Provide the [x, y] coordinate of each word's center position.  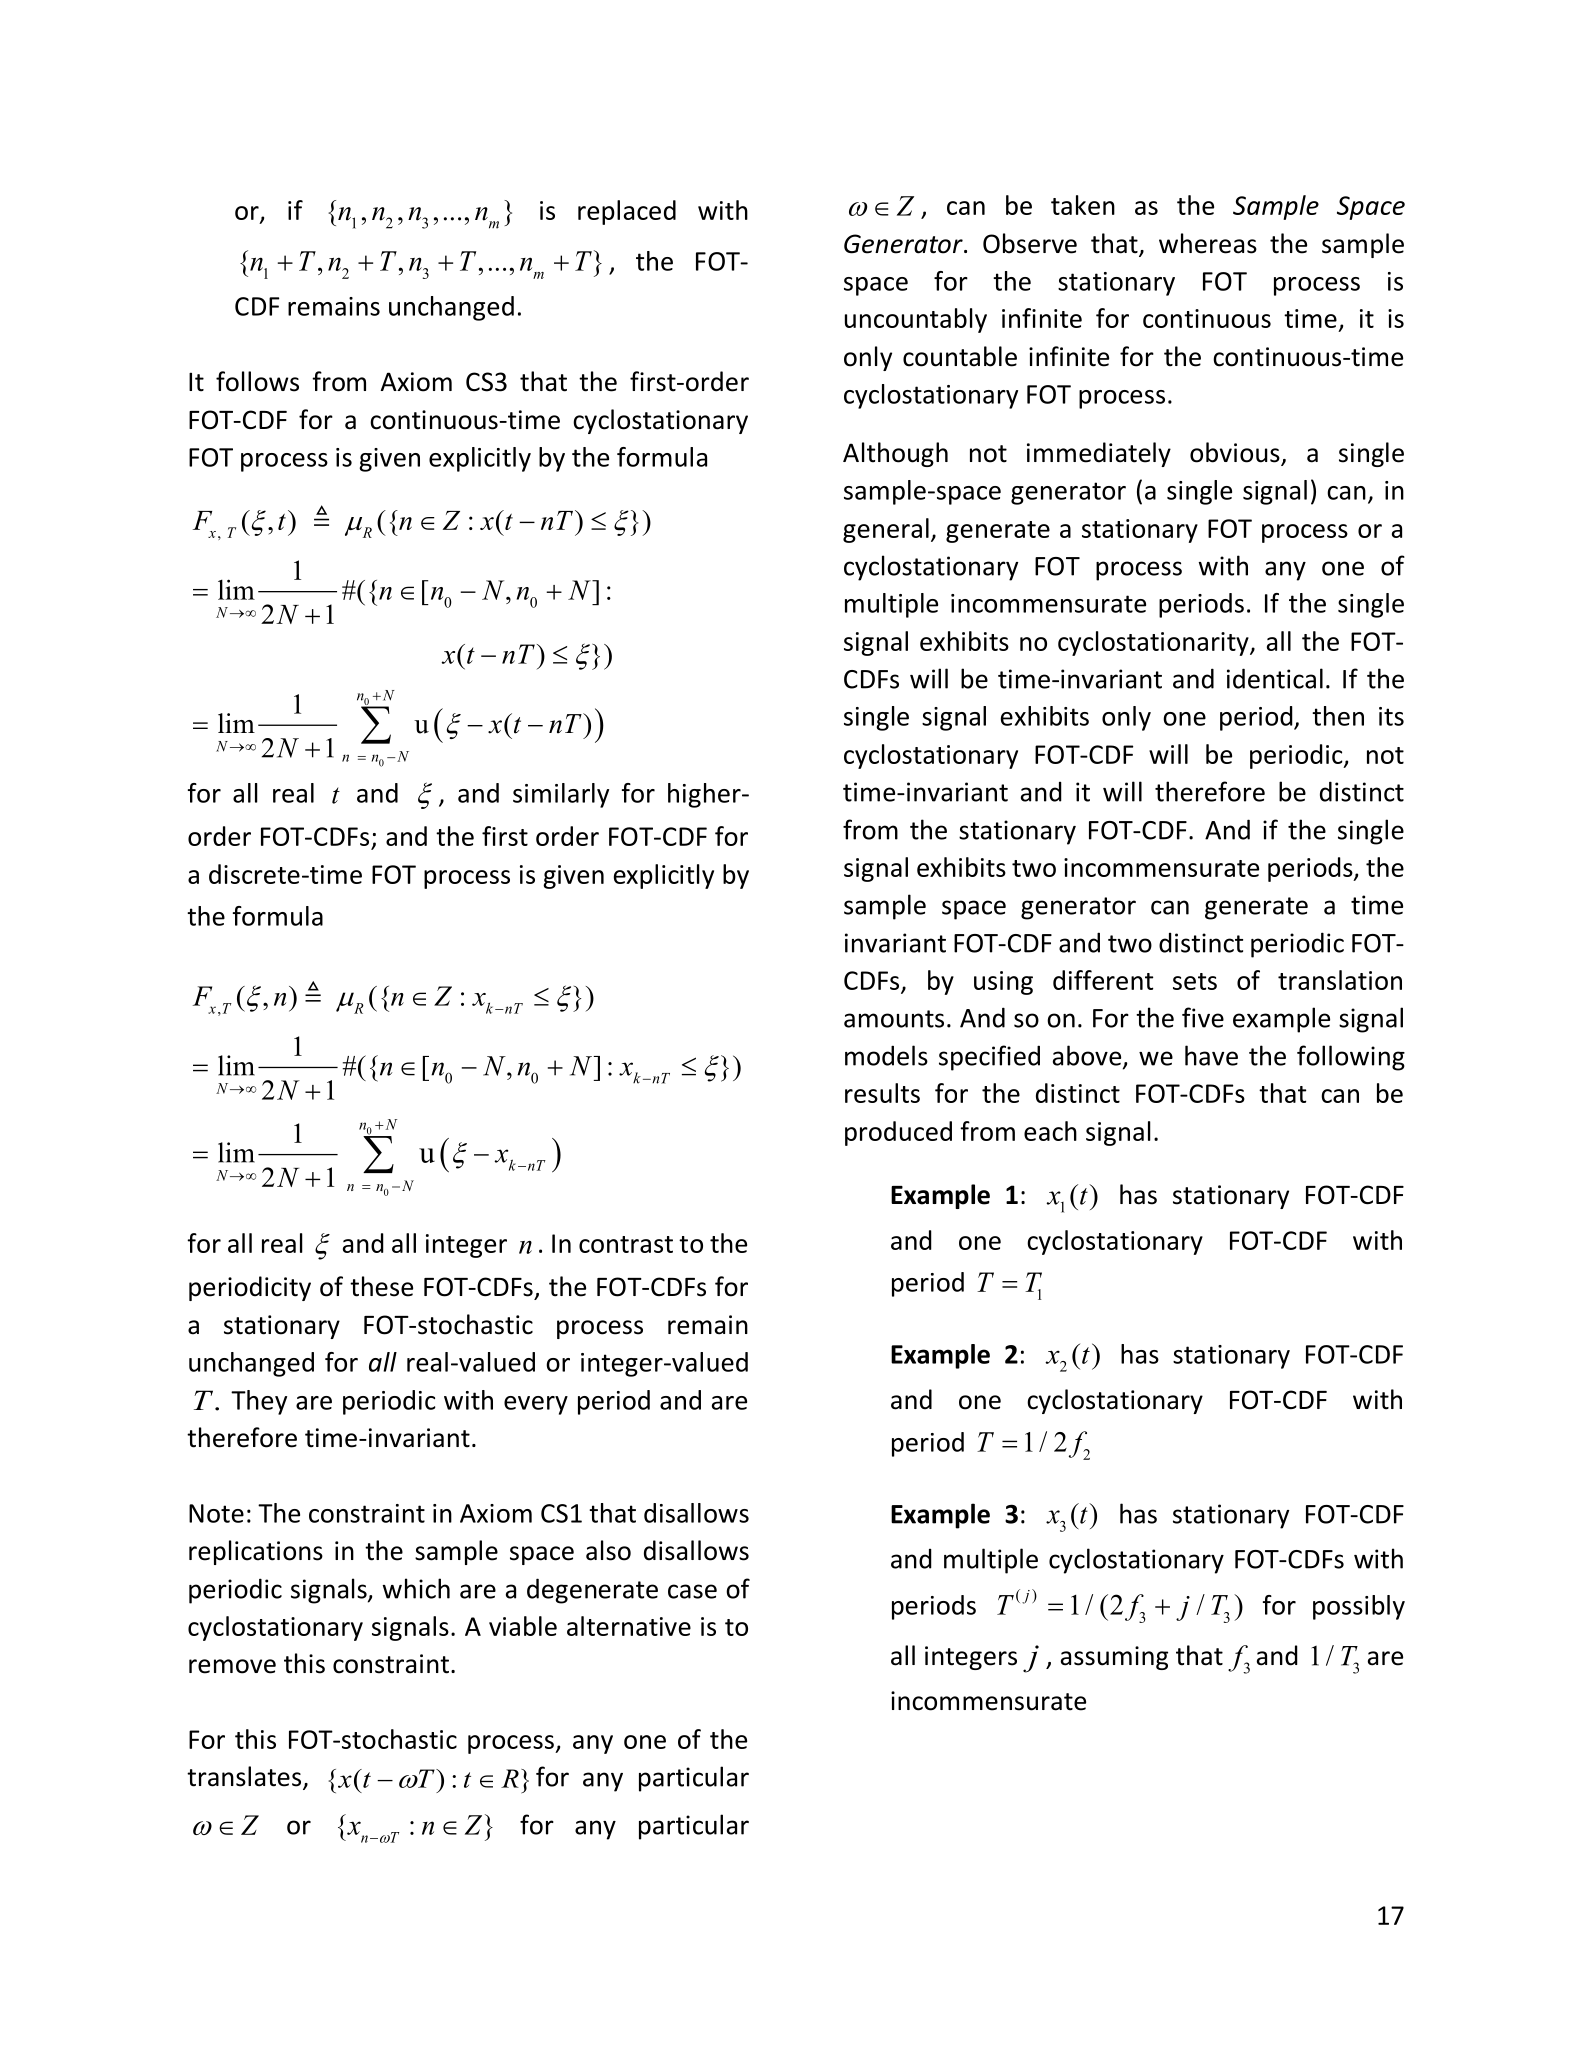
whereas [1208, 243]
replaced [627, 212]
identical [1275, 678]
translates [244, 1776]
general [886, 530]
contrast [626, 1244]
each [1050, 1131]
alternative [629, 1626]
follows [257, 381]
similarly [561, 795]
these [381, 1286]
